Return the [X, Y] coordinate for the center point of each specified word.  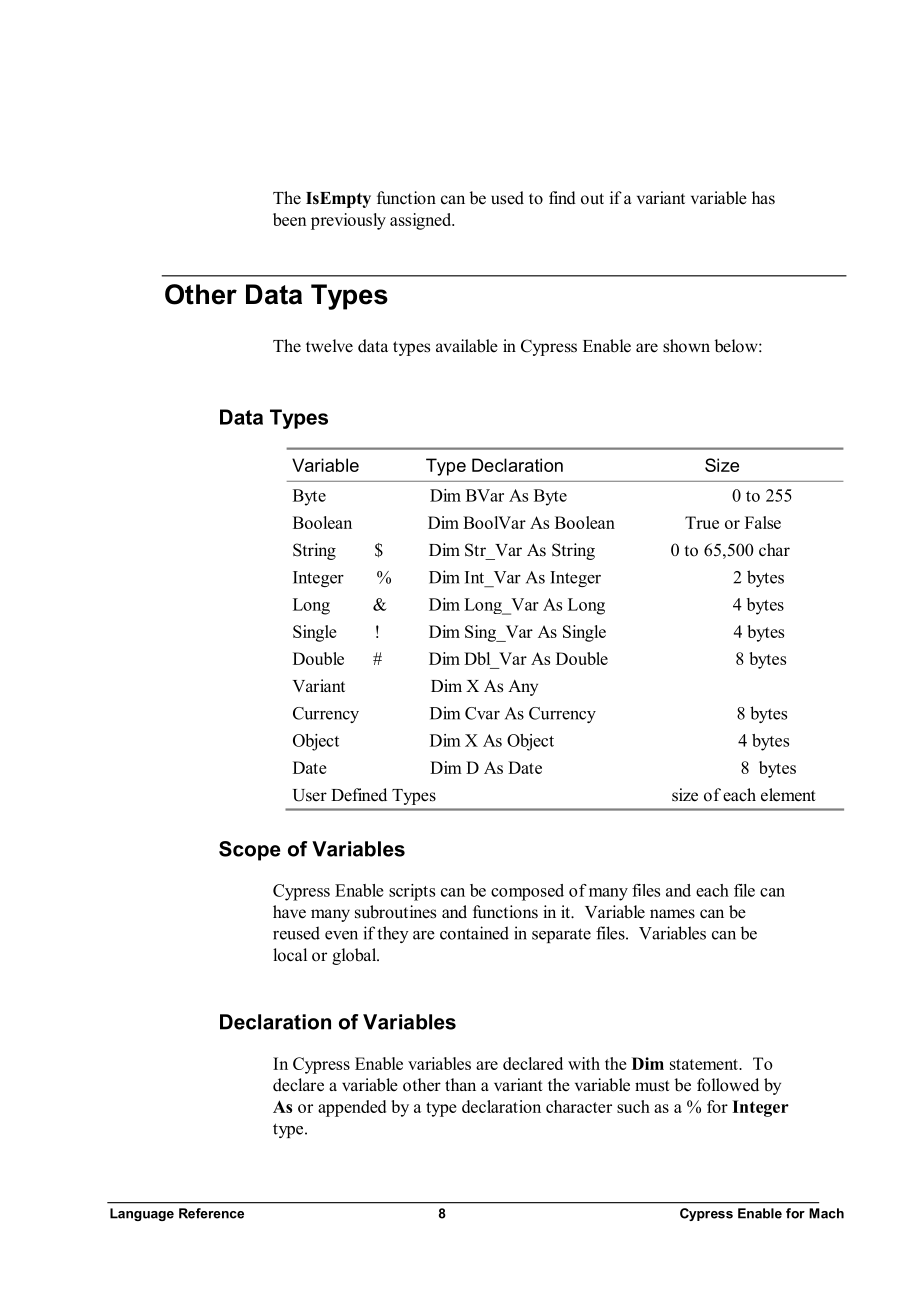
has [763, 198]
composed [527, 892]
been [289, 219]
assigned [422, 221]
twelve [329, 346]
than [460, 1084]
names [672, 914]
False [763, 522]
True [702, 522]
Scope [250, 851]
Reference [211, 1213]
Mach [826, 1213]
